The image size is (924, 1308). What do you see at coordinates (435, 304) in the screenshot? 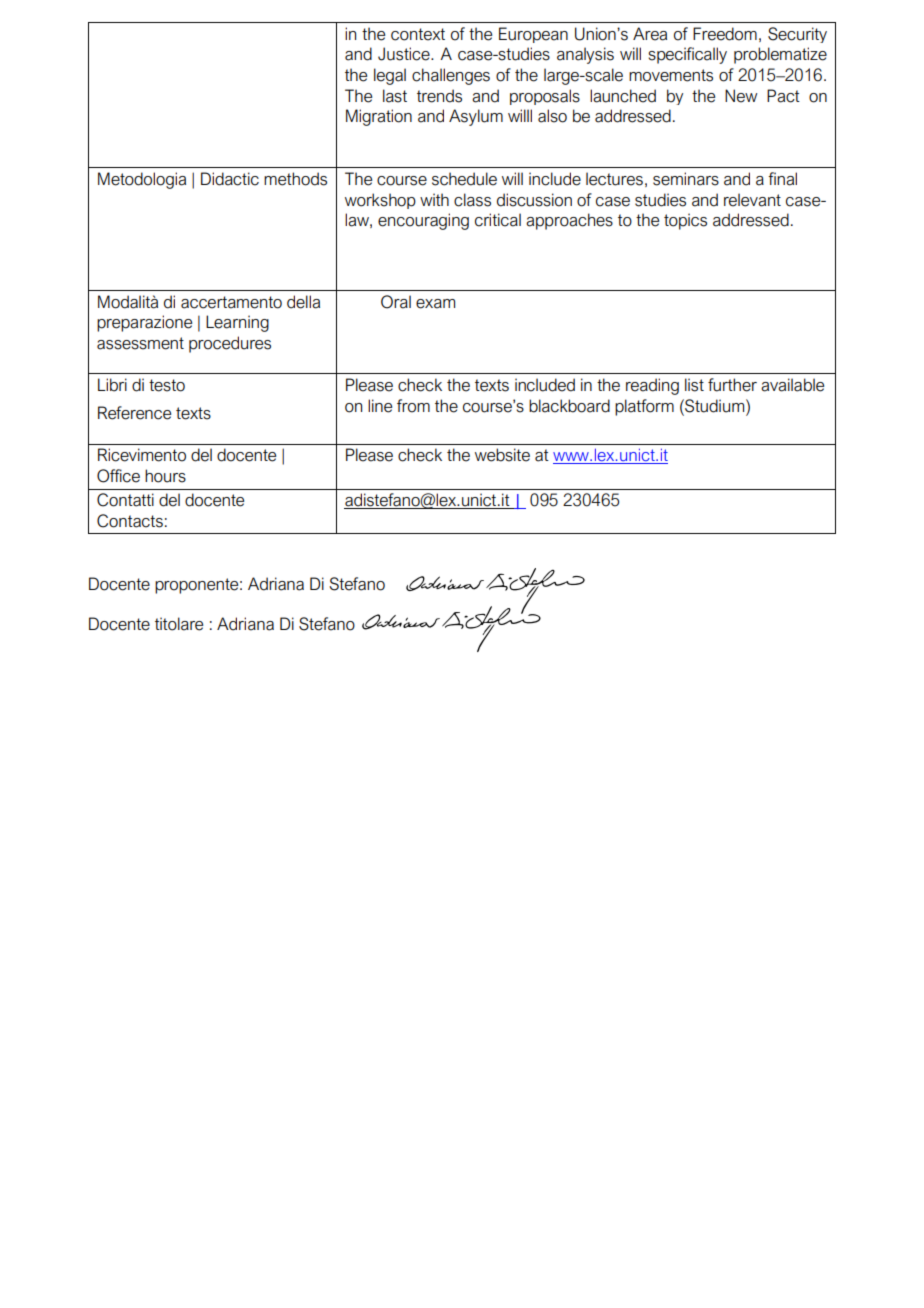
I see `exam` at bounding box center [435, 304].
